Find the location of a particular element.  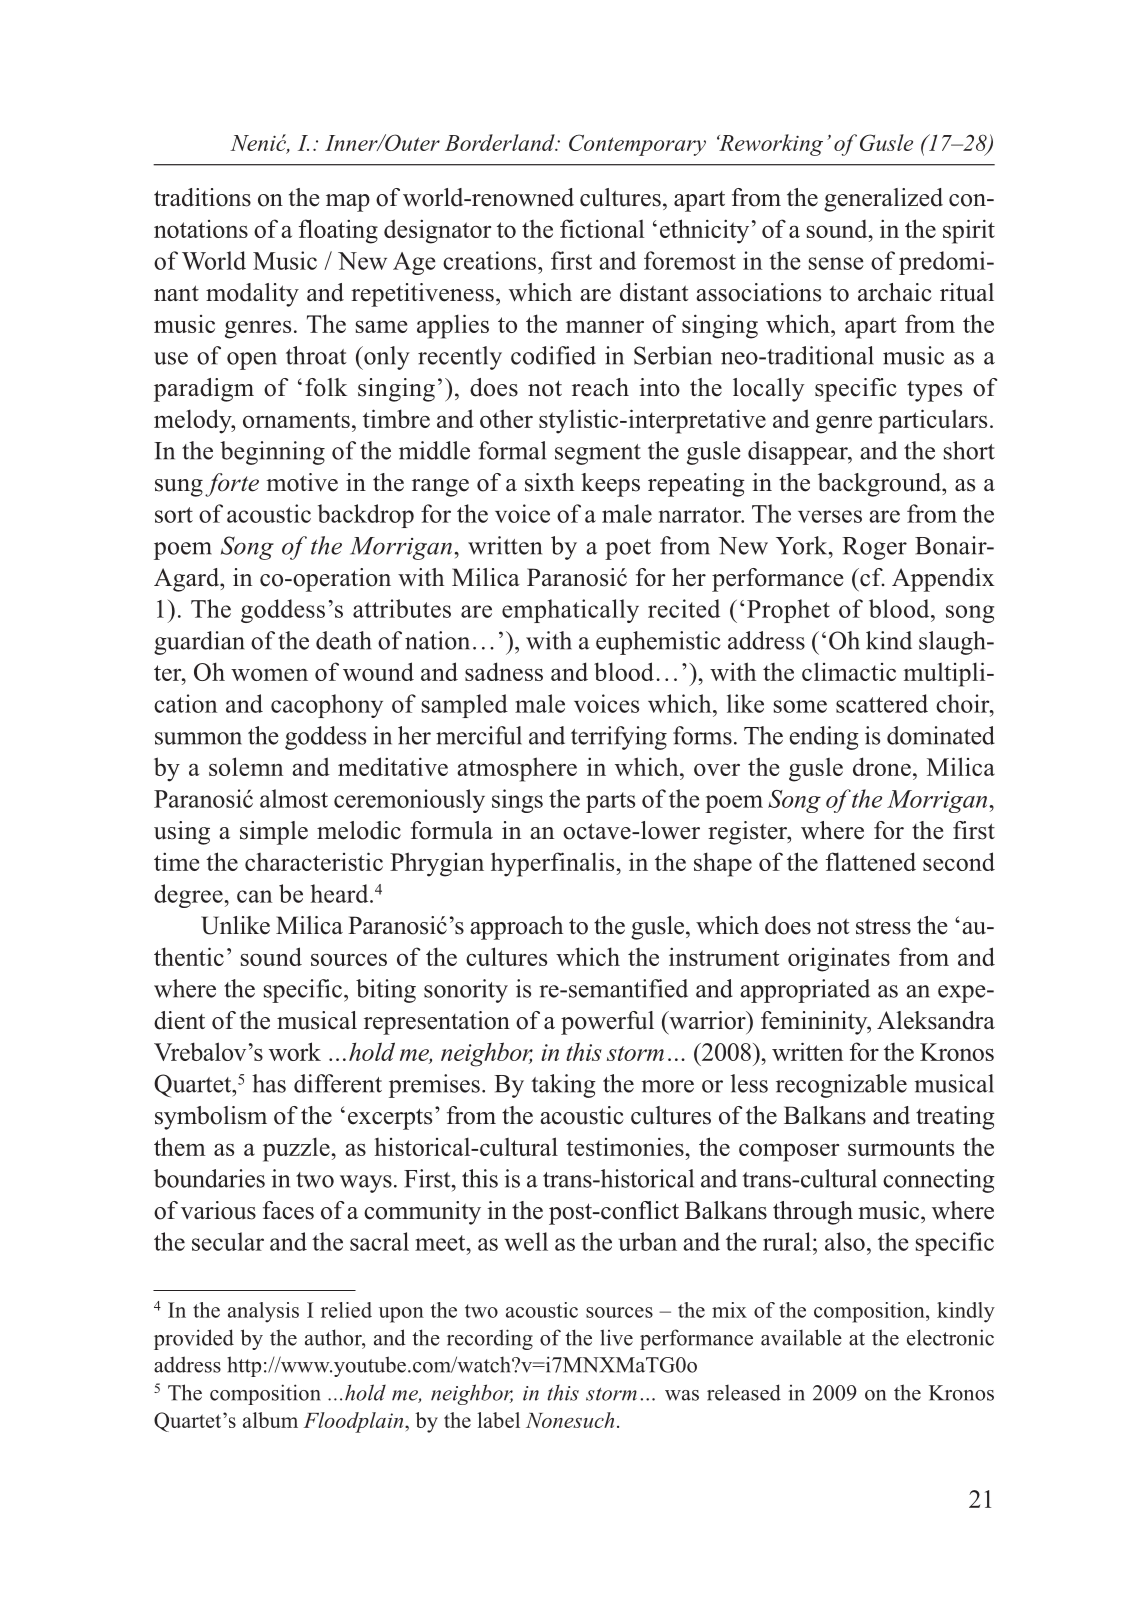

live is located at coordinates (616, 1337).
